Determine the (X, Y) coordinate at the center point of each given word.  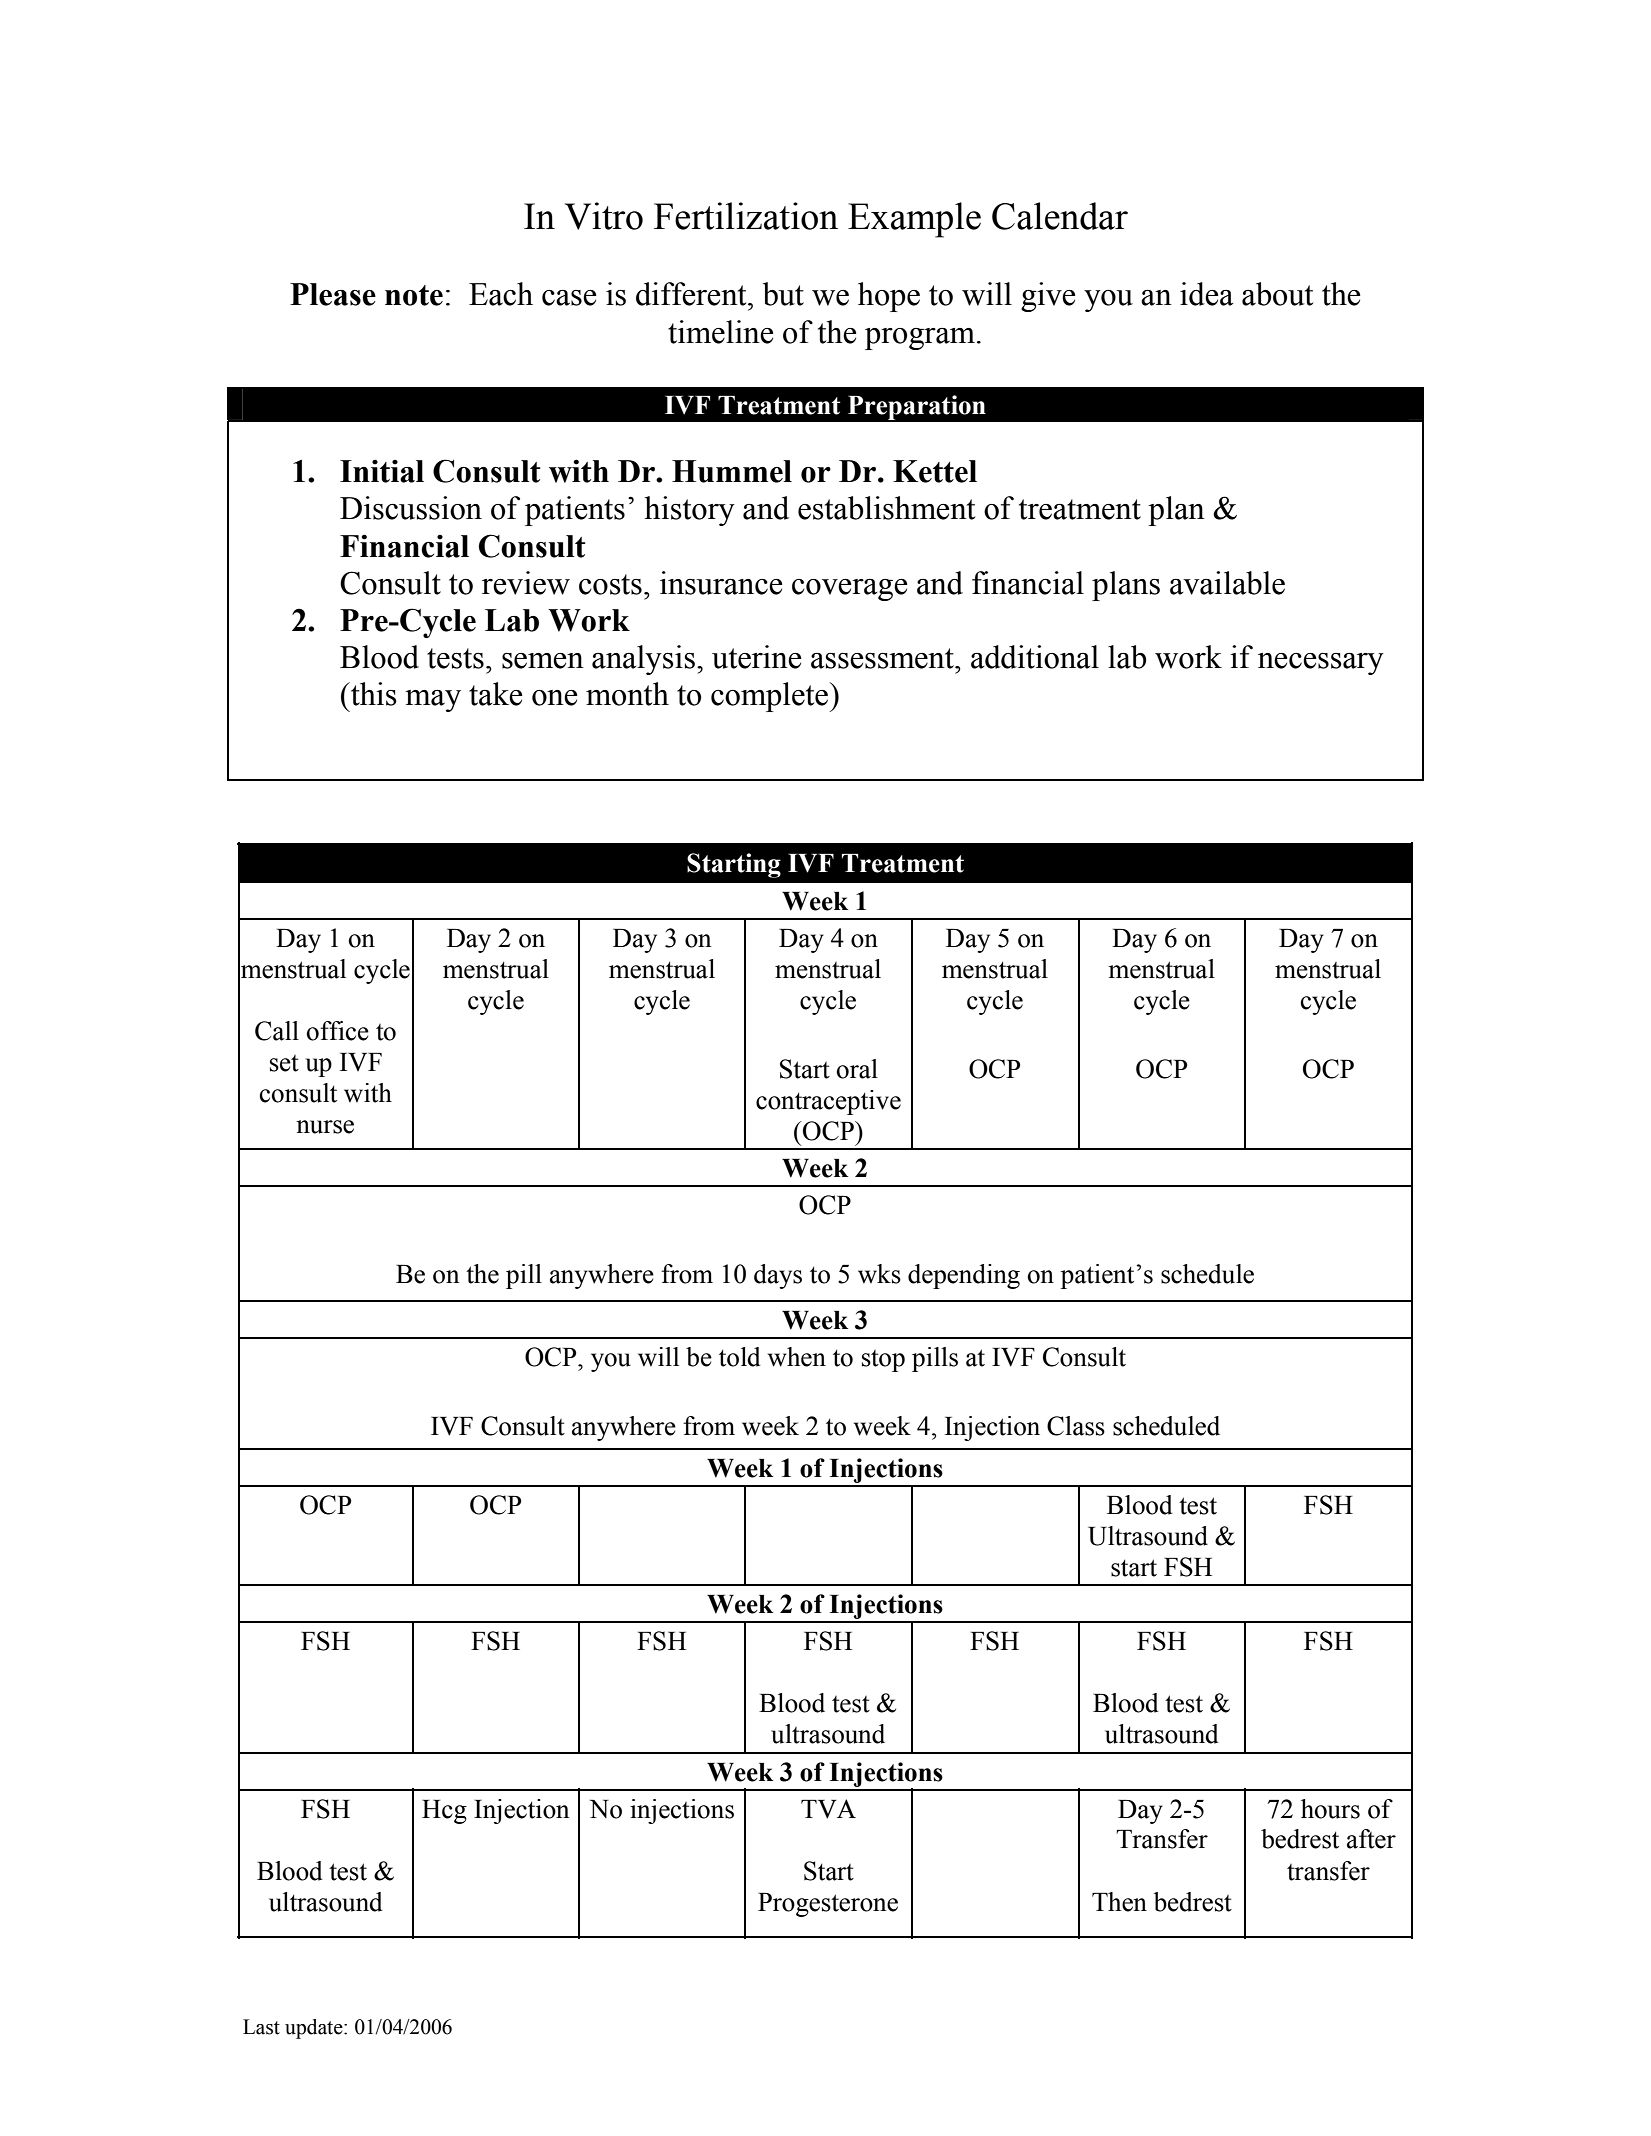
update (315, 2029)
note (414, 295)
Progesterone (828, 1905)
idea (1207, 294)
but (783, 294)
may (433, 701)
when (797, 1357)
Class (1076, 1426)
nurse (325, 1127)
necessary (1321, 664)
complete (771, 697)
